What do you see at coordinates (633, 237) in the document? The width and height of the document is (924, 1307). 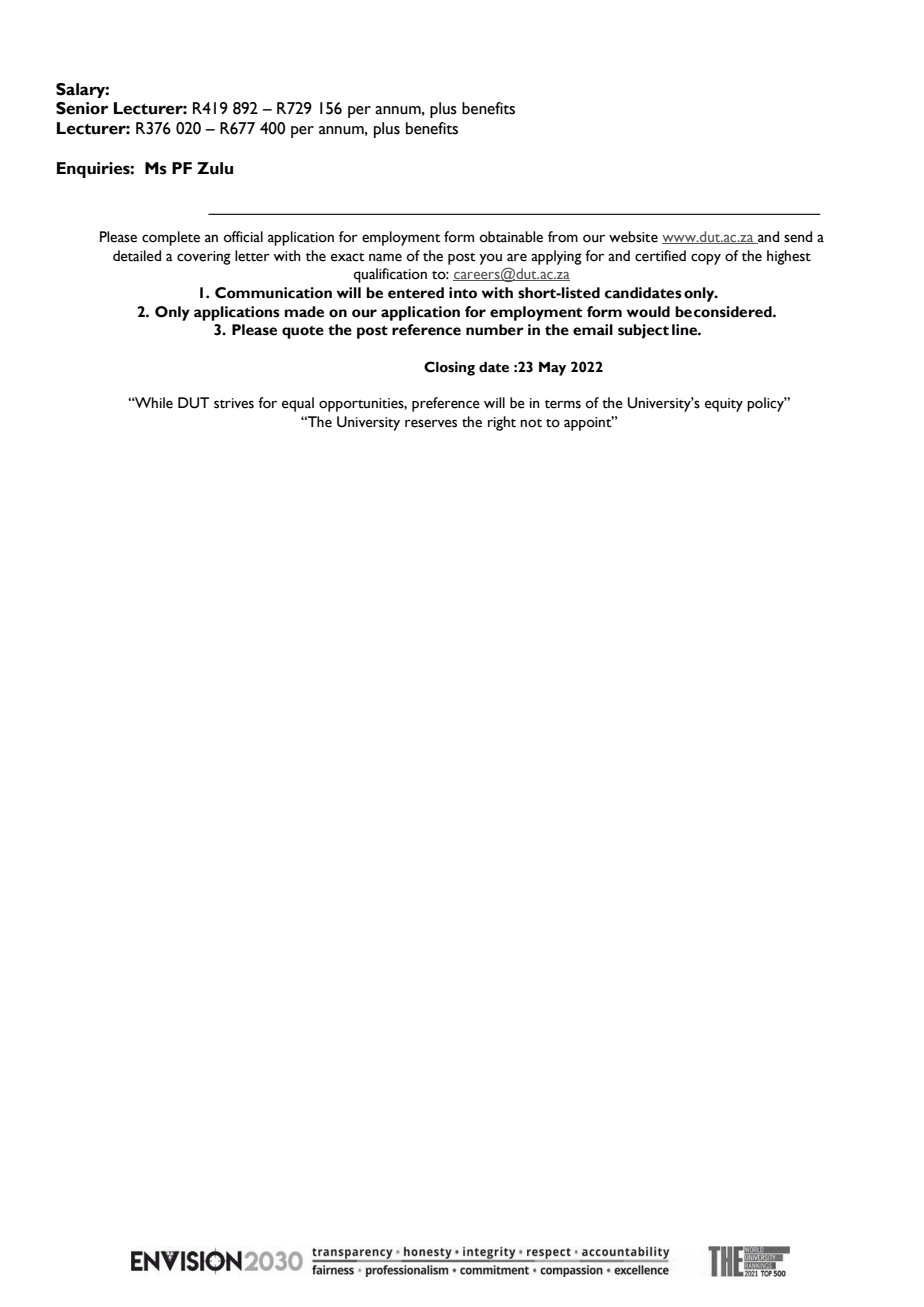 I see `website` at bounding box center [633, 237].
